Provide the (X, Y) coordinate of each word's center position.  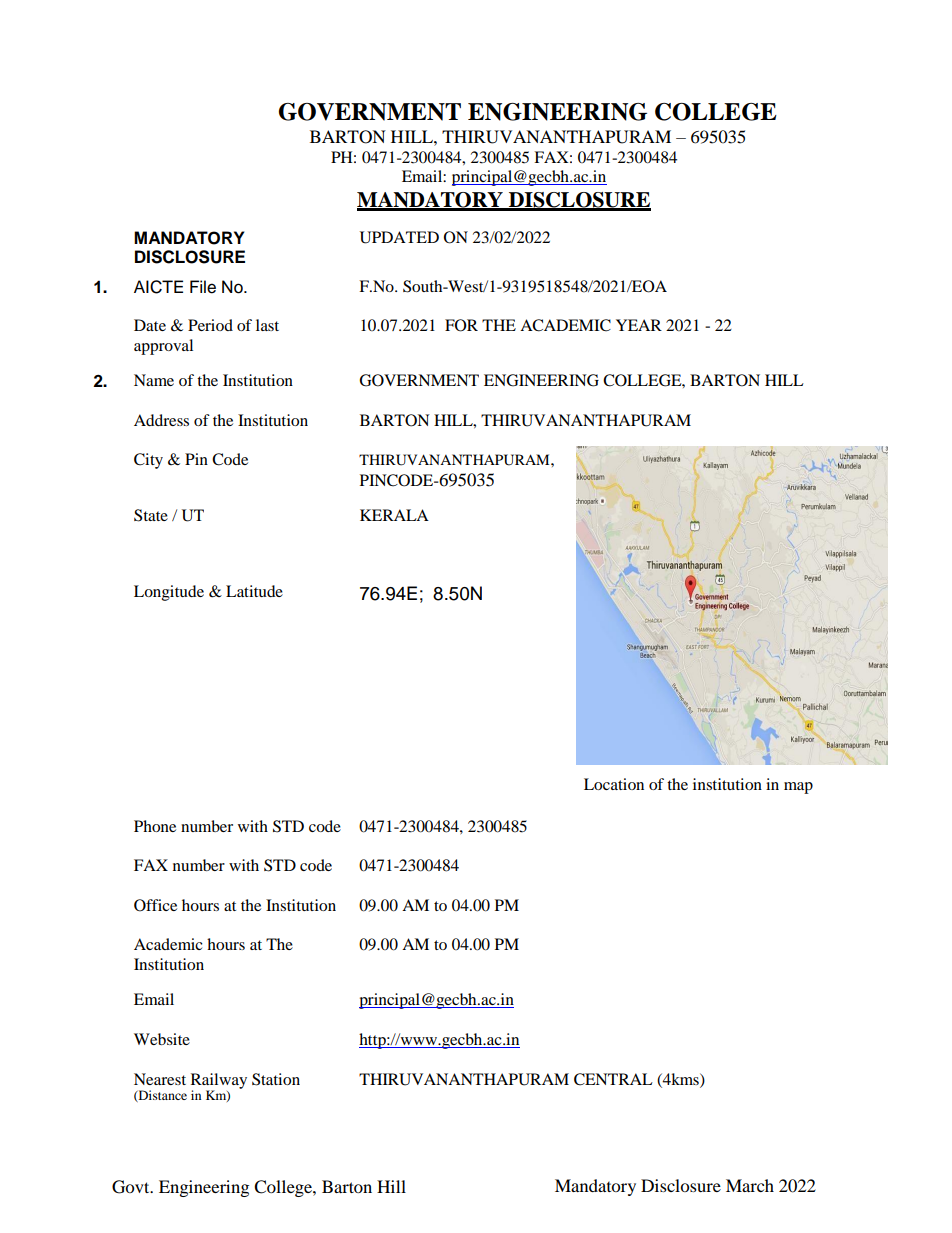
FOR (461, 325)
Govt (132, 1187)
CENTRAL (613, 1079)
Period (210, 325)
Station (276, 1079)
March (750, 1185)
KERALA (394, 515)
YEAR (639, 325)
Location (614, 784)
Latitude (254, 591)
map (798, 788)
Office (155, 905)
